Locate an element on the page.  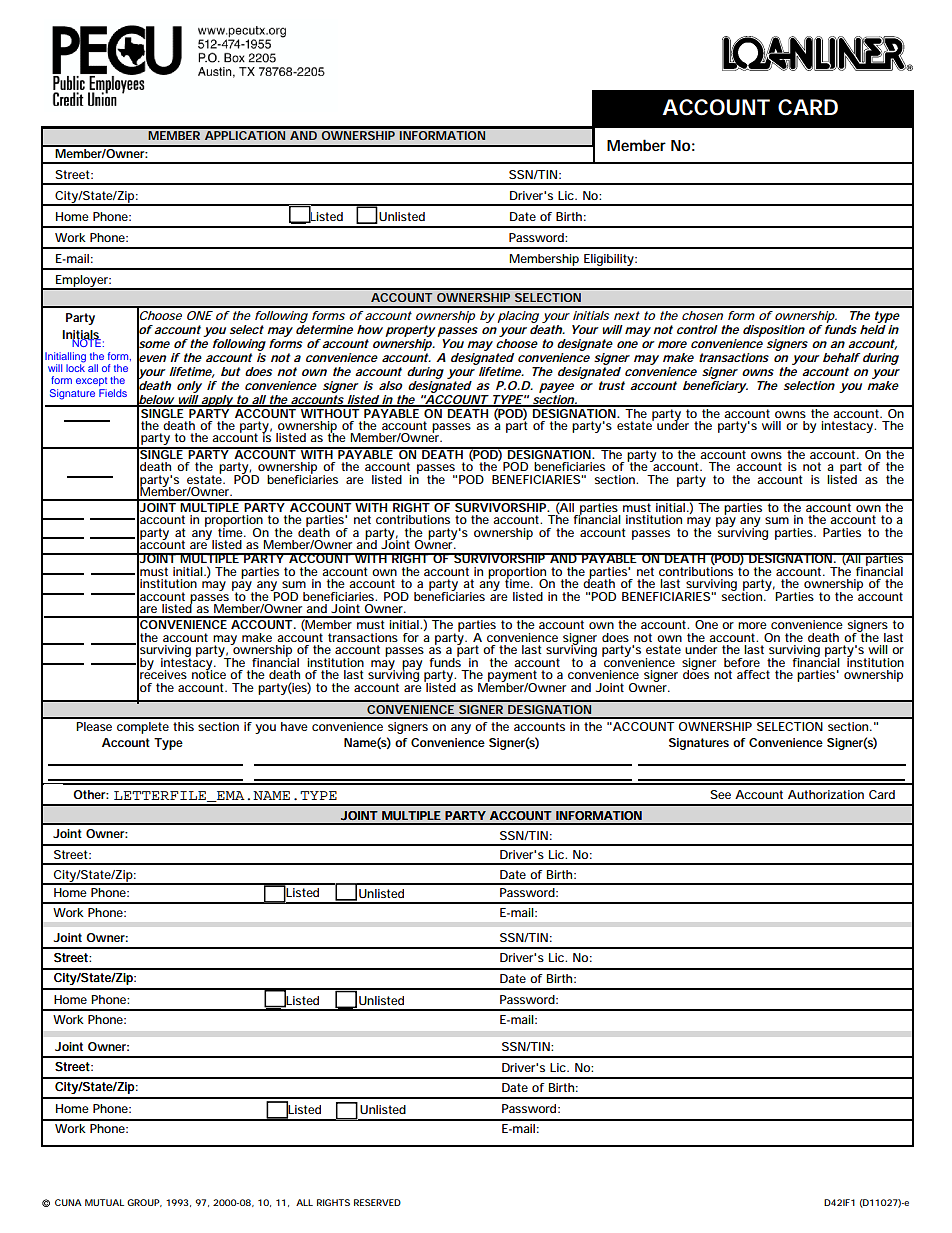
some is located at coordinates (153, 344).
